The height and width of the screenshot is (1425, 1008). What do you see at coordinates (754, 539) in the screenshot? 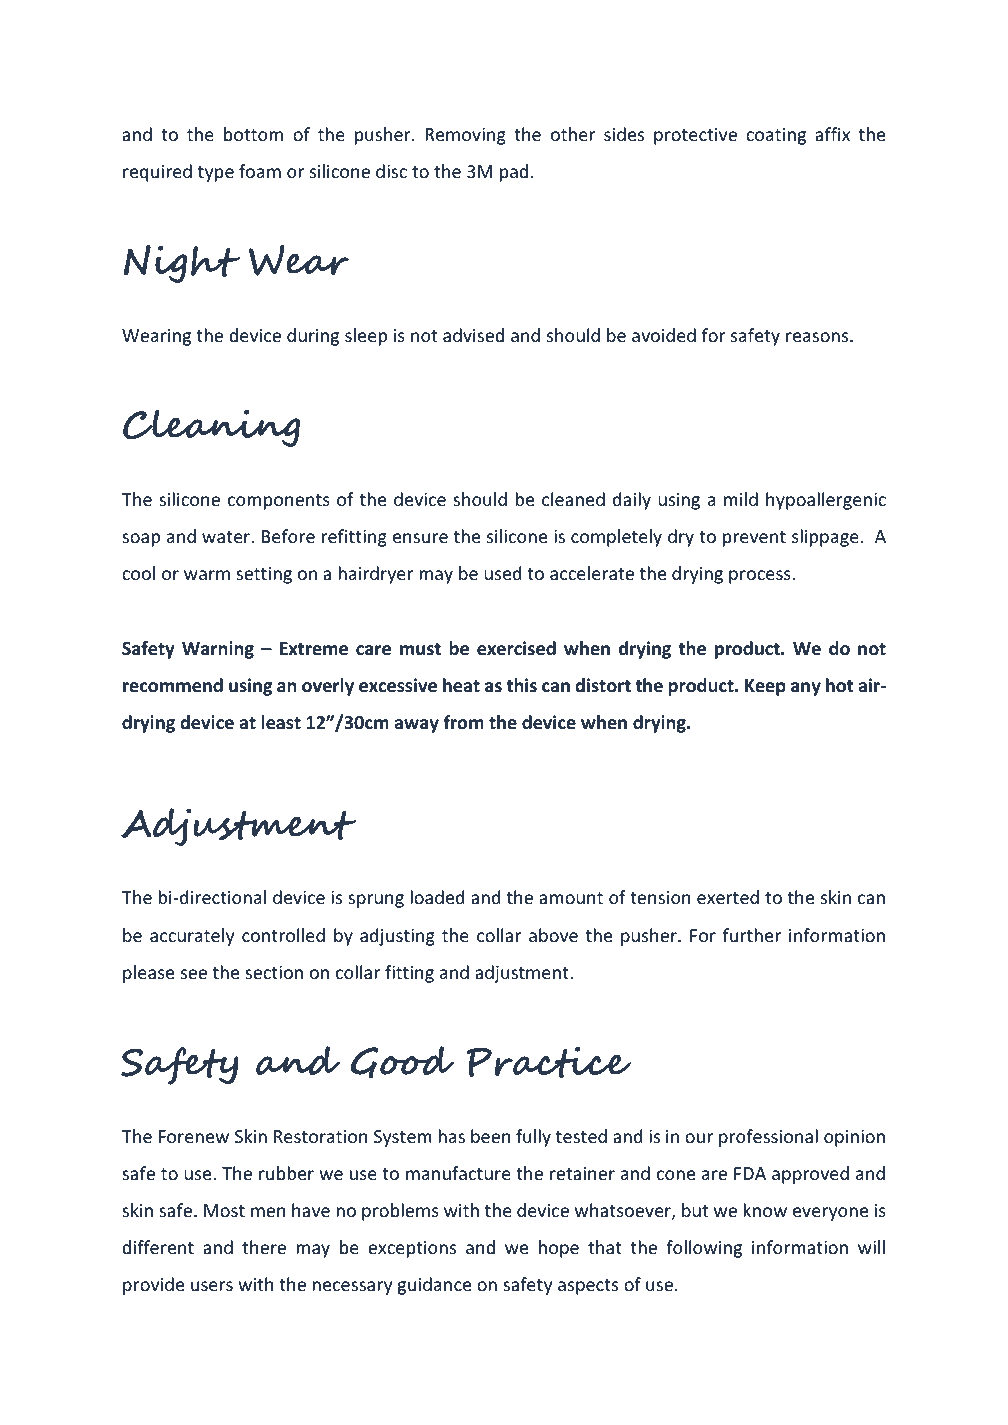
I see `prevent` at bounding box center [754, 539].
